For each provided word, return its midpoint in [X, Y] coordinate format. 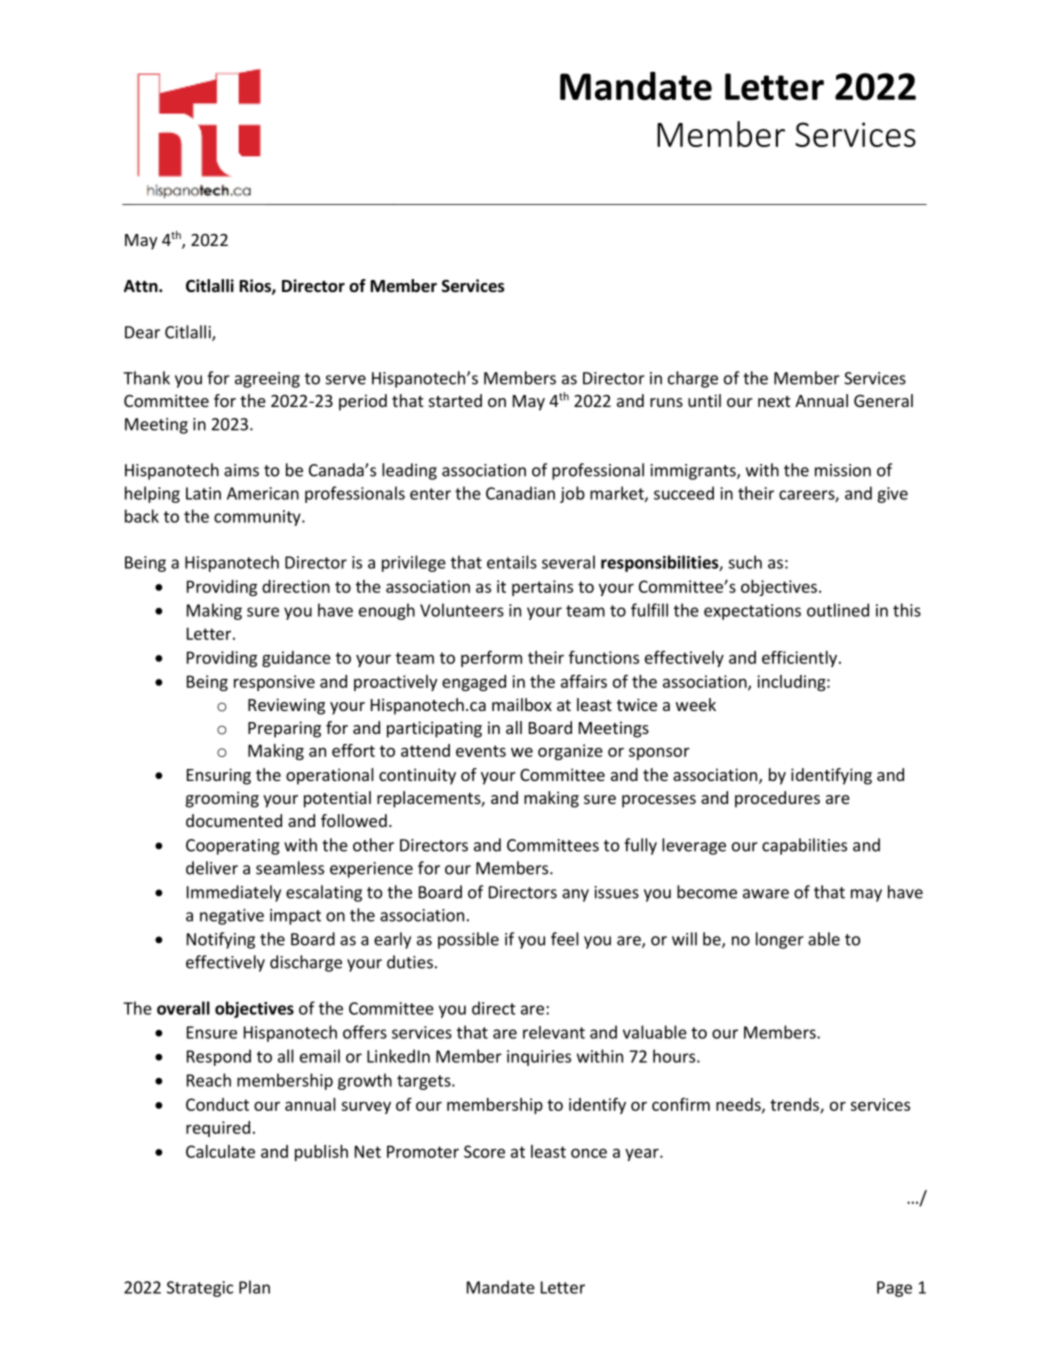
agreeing [267, 380]
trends [795, 1105]
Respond [219, 1057]
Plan [254, 1287]
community [258, 518]
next [774, 401]
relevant [554, 1032]
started [455, 400]
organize [570, 752]
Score [484, 1151]
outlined [838, 610]
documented [234, 820]
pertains [542, 588]
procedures [777, 799]
